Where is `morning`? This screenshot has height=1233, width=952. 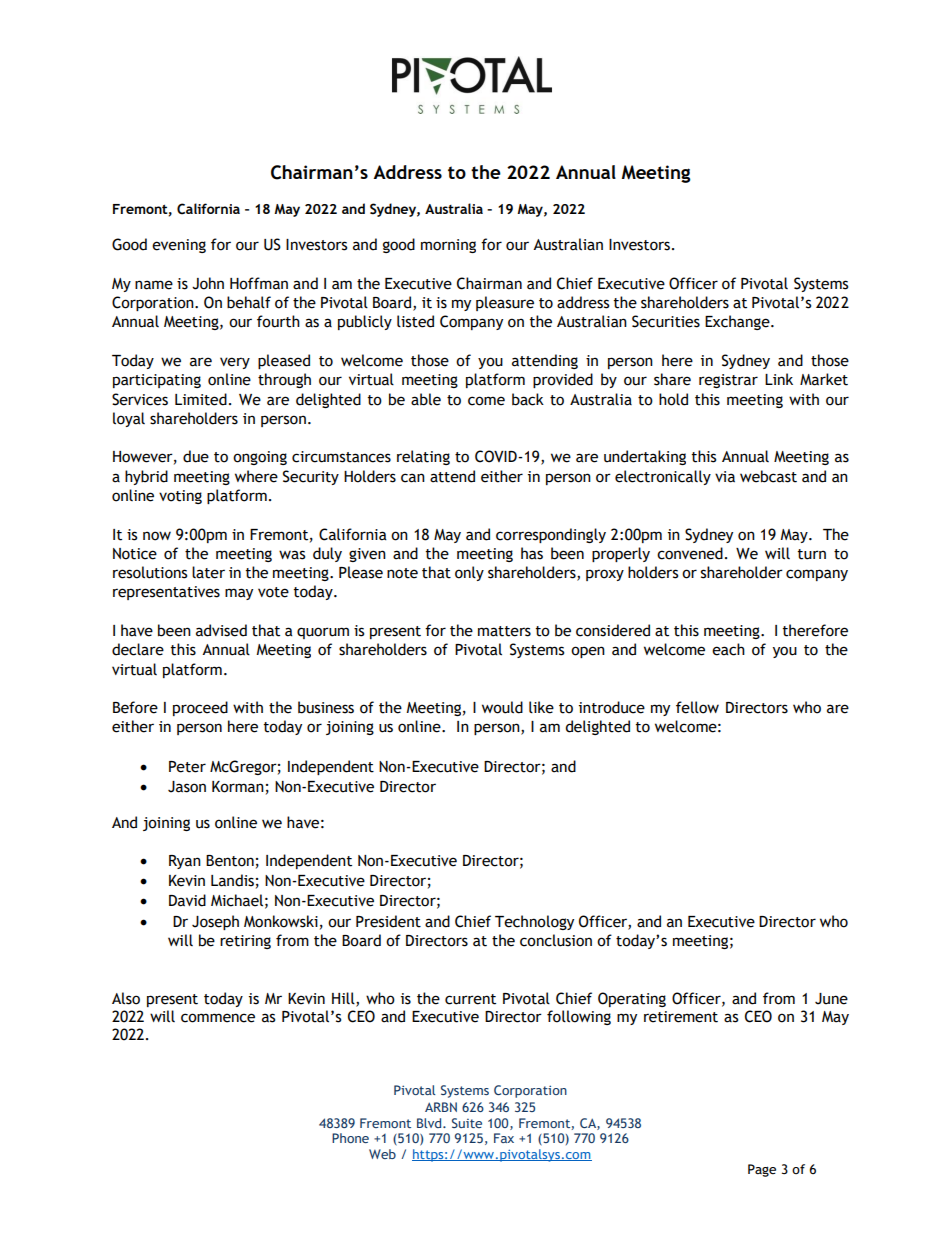 morning is located at coordinates (448, 246).
